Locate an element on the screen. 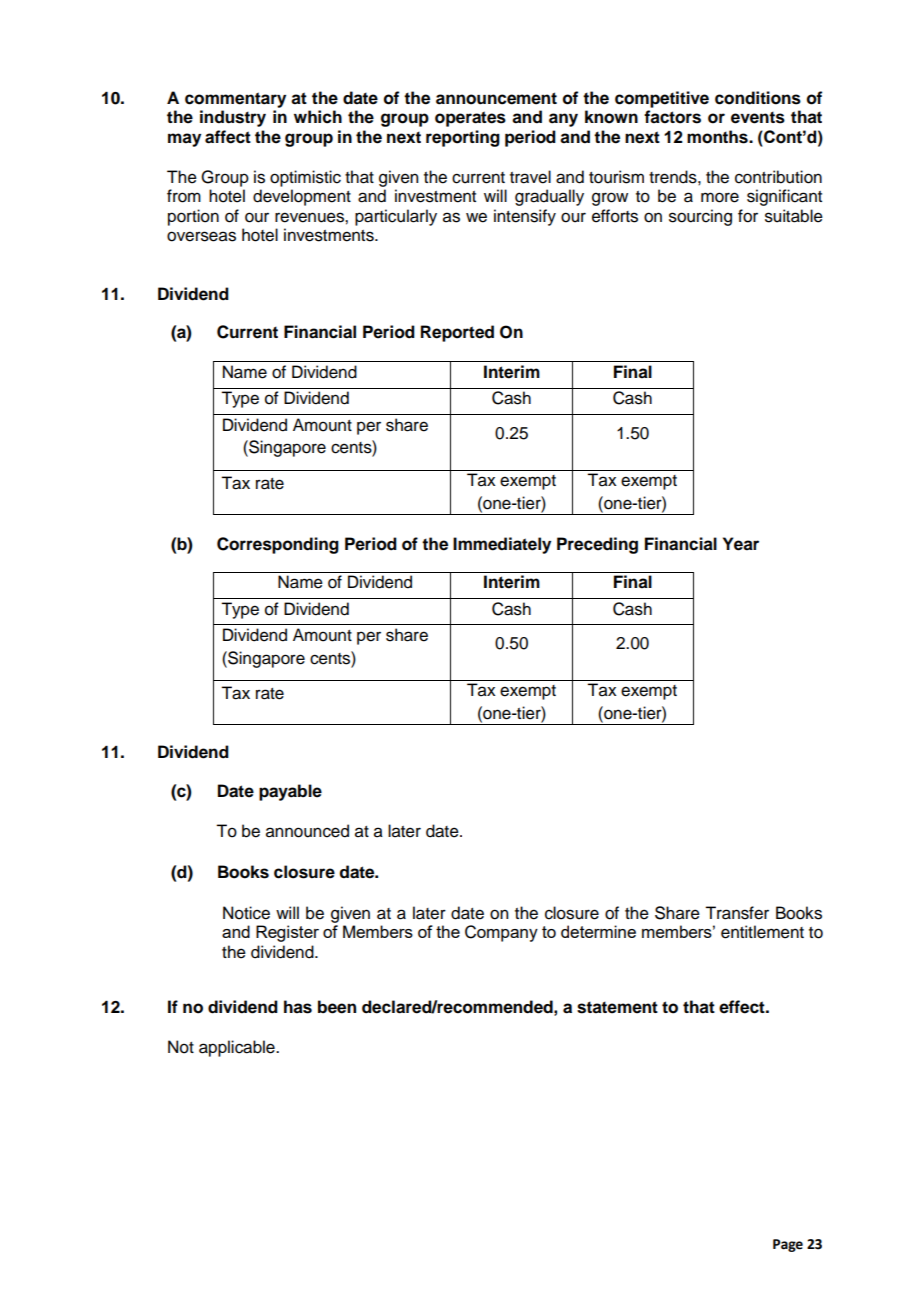 Image resolution: width=924 pixels, height=1308 pixels. industry is located at coordinates (233, 118).
